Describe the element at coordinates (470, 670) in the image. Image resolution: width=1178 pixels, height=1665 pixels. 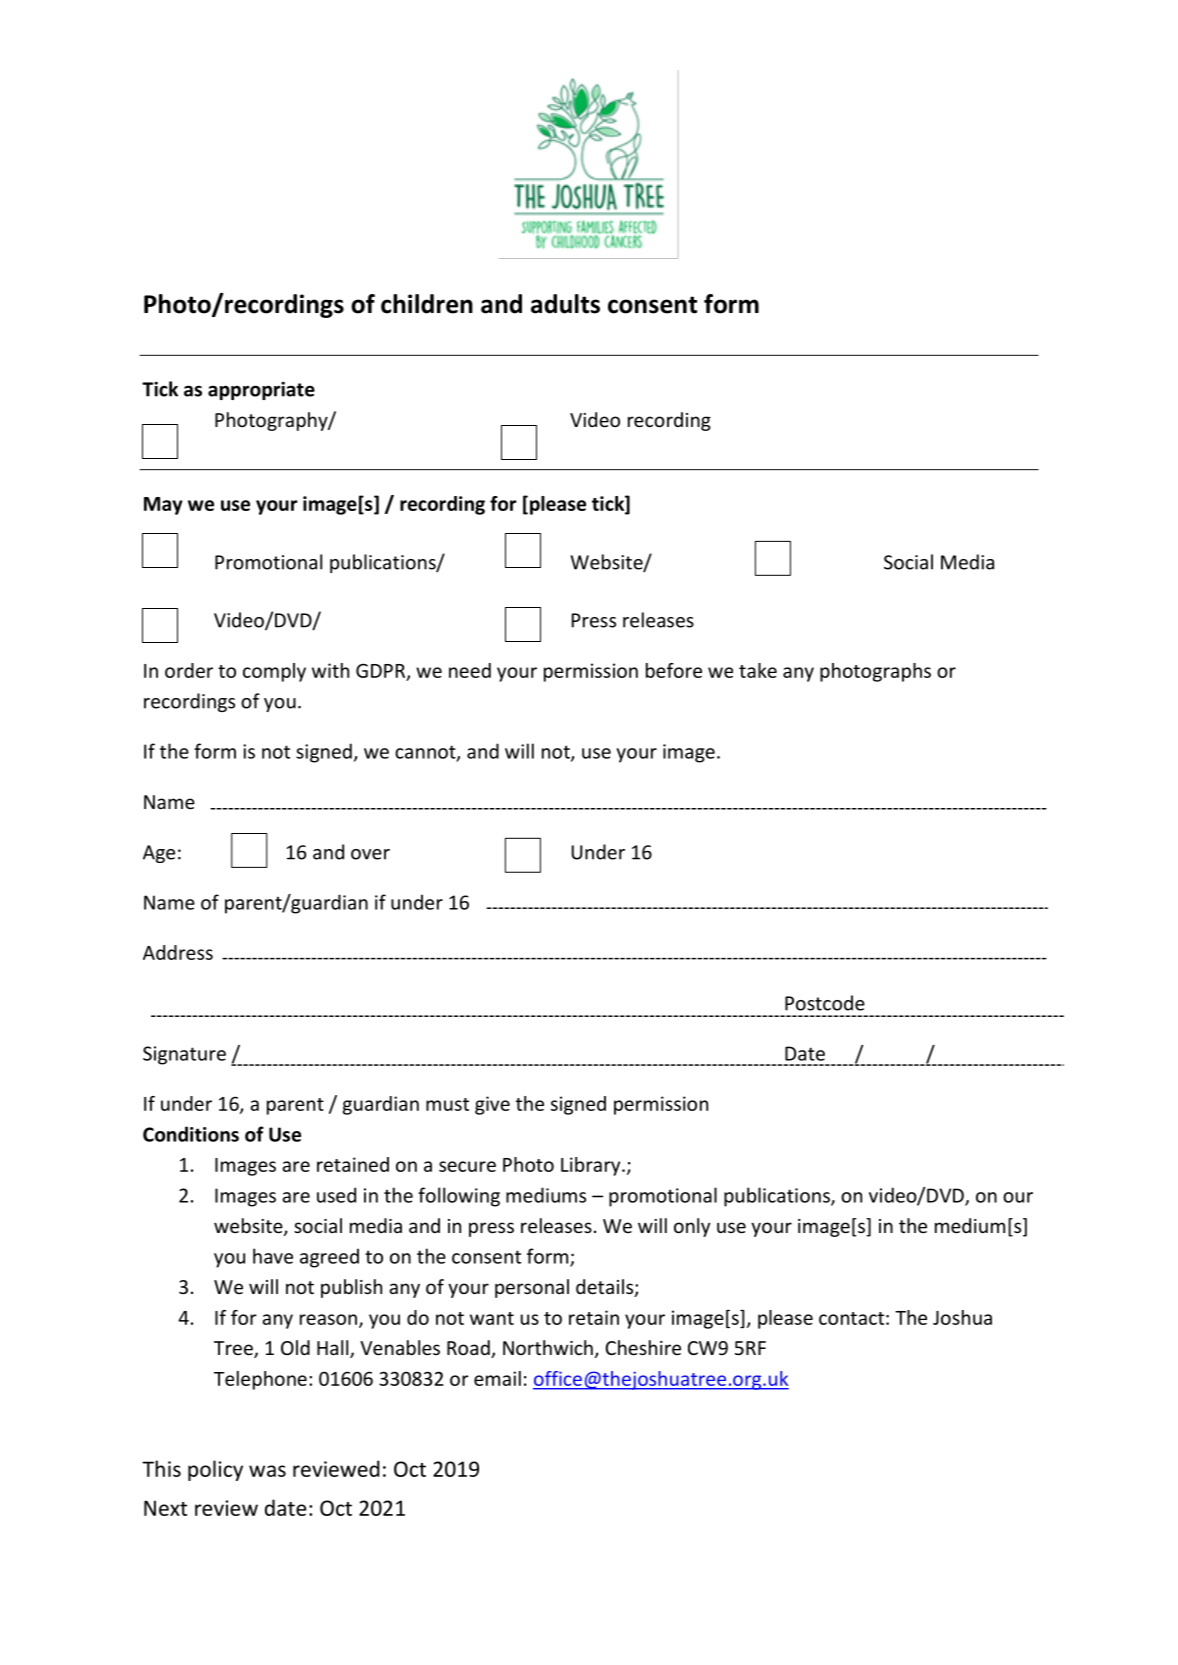
I see `need` at that location.
